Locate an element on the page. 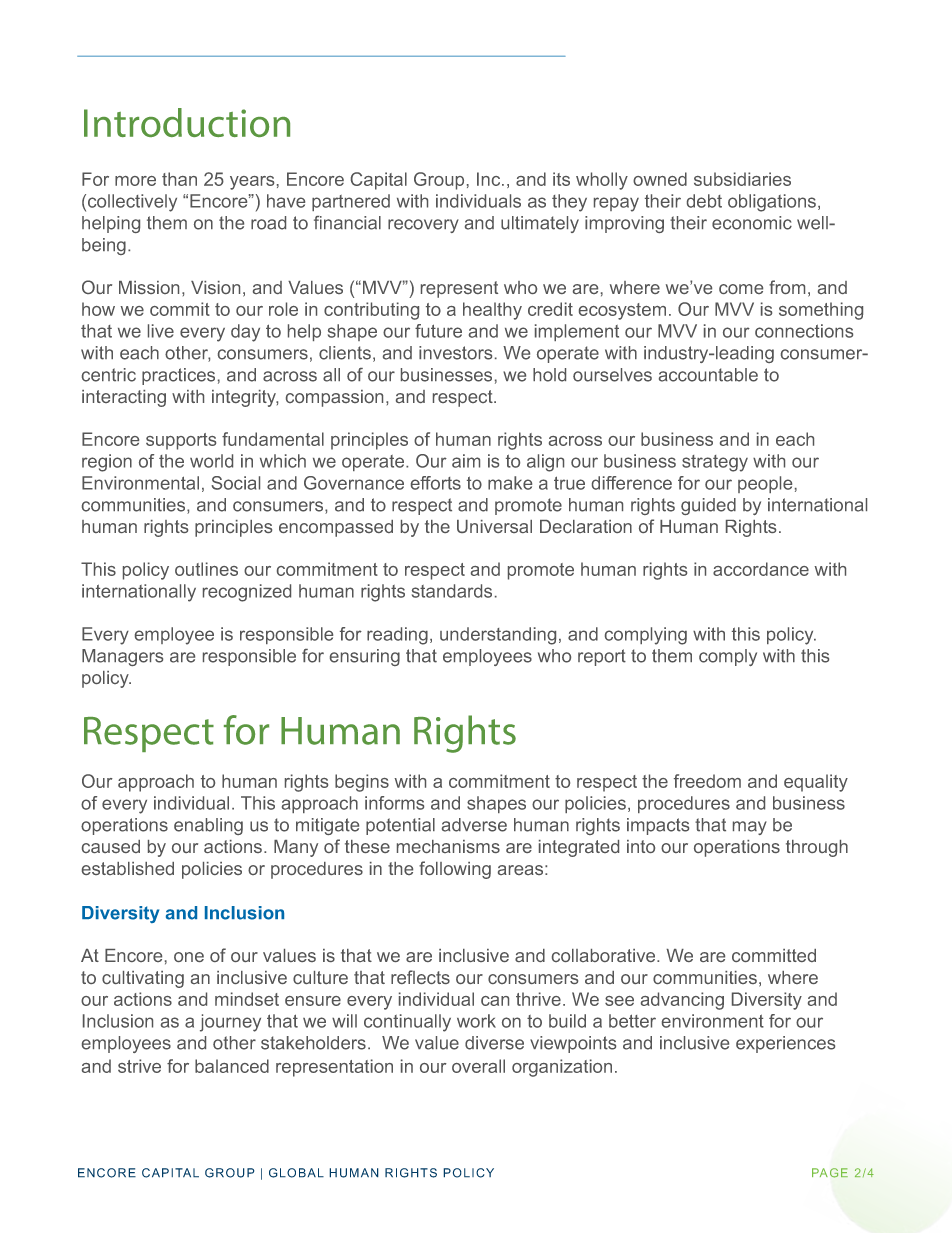 Image resolution: width=952 pixels, height=1233 pixels. world is located at coordinates (211, 461).
